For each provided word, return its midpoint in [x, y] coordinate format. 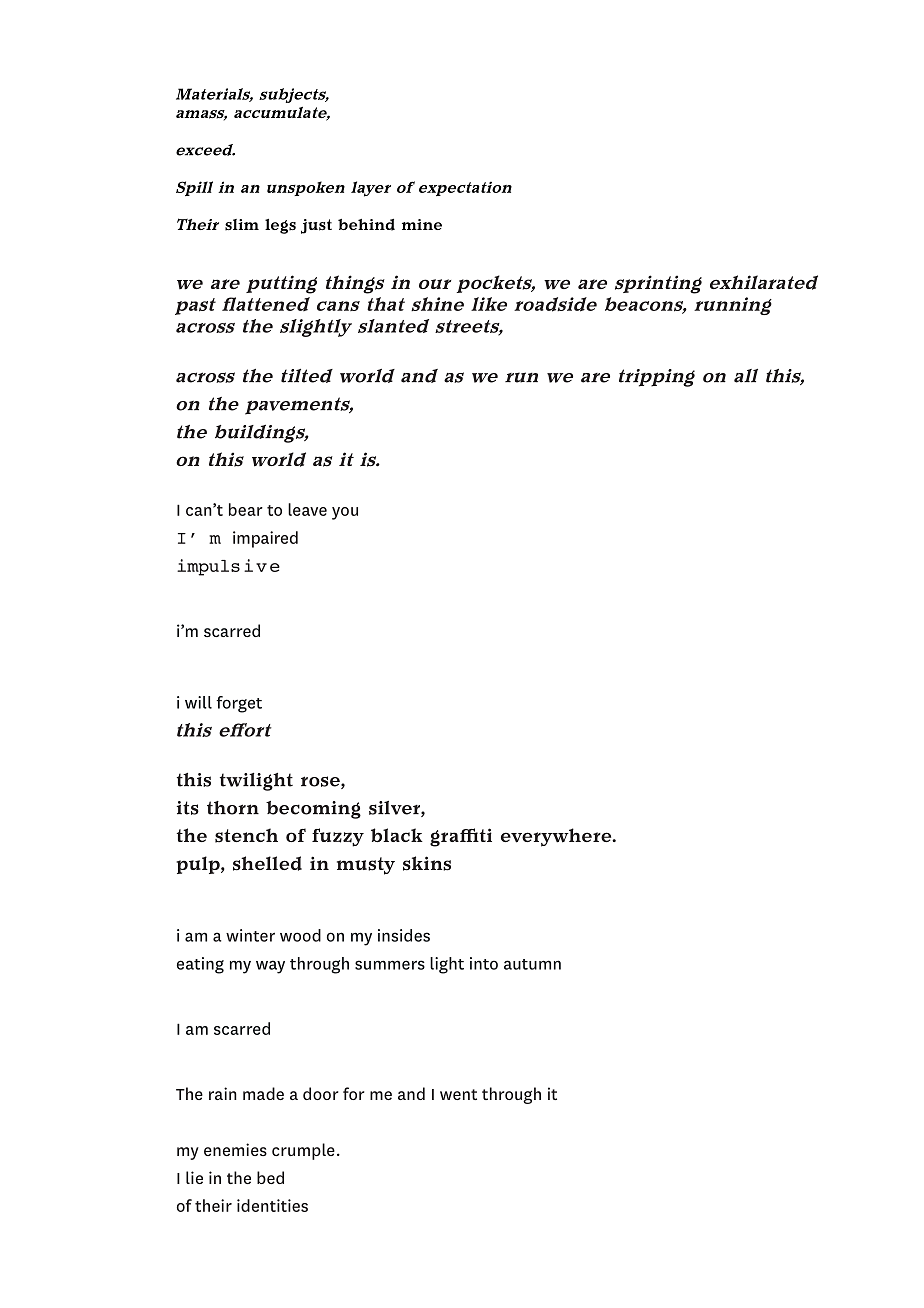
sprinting [658, 284]
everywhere [557, 837]
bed [270, 1177]
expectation [465, 188]
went [458, 1094]
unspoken [306, 188]
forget [239, 704]
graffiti [461, 837]
